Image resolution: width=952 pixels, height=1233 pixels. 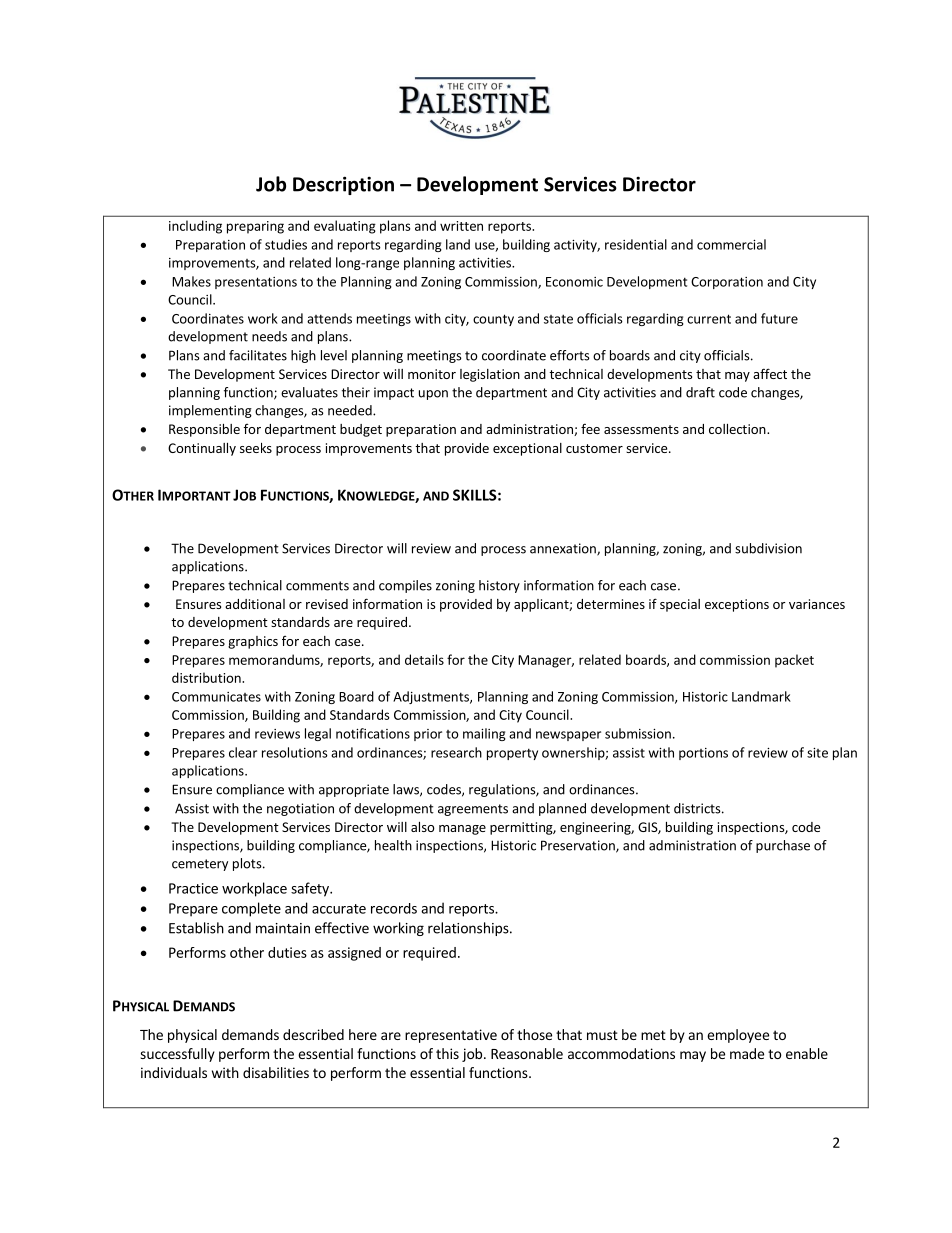 What do you see at coordinates (783, 846) in the document?
I see `purchase` at bounding box center [783, 846].
